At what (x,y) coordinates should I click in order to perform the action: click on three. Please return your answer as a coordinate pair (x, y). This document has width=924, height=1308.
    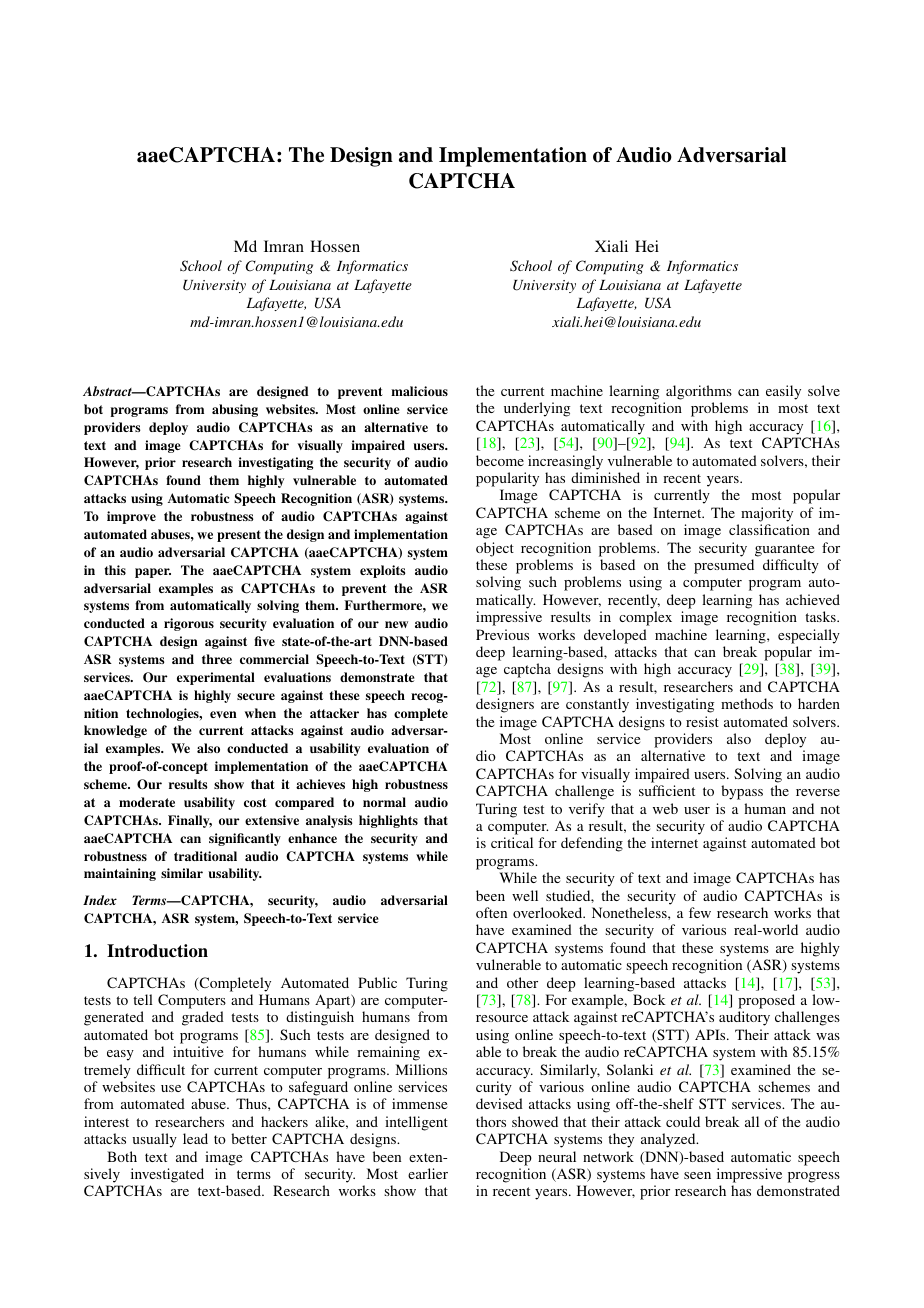
    Looking at the image, I should click on (217, 659).
